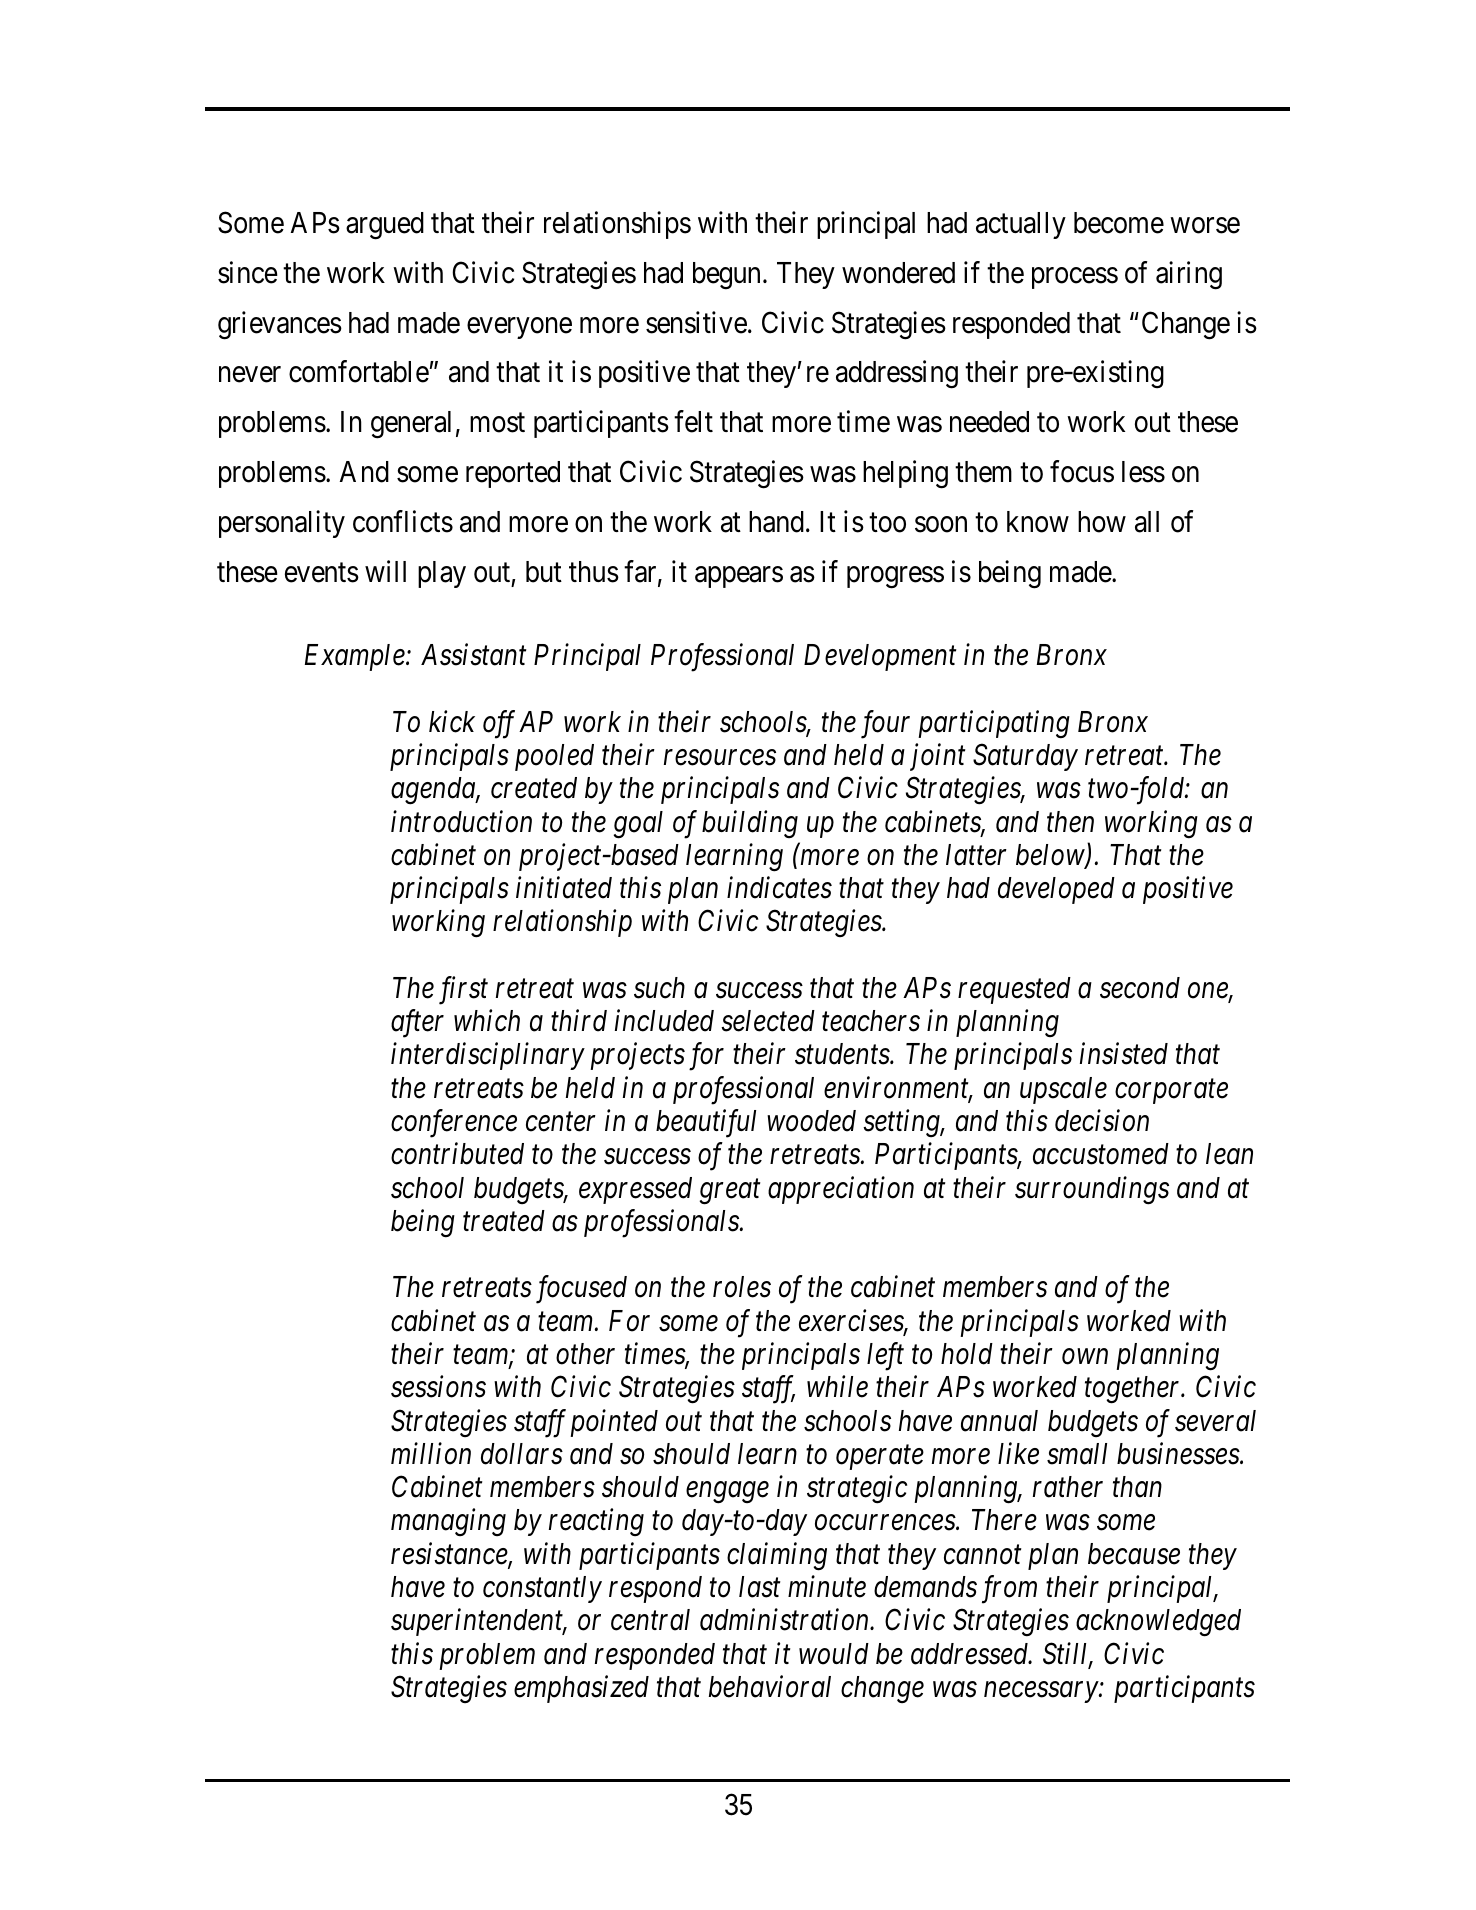 The height and width of the screenshot is (1910, 1476). Describe the element at coordinates (1119, 223) in the screenshot. I see `become` at that location.
